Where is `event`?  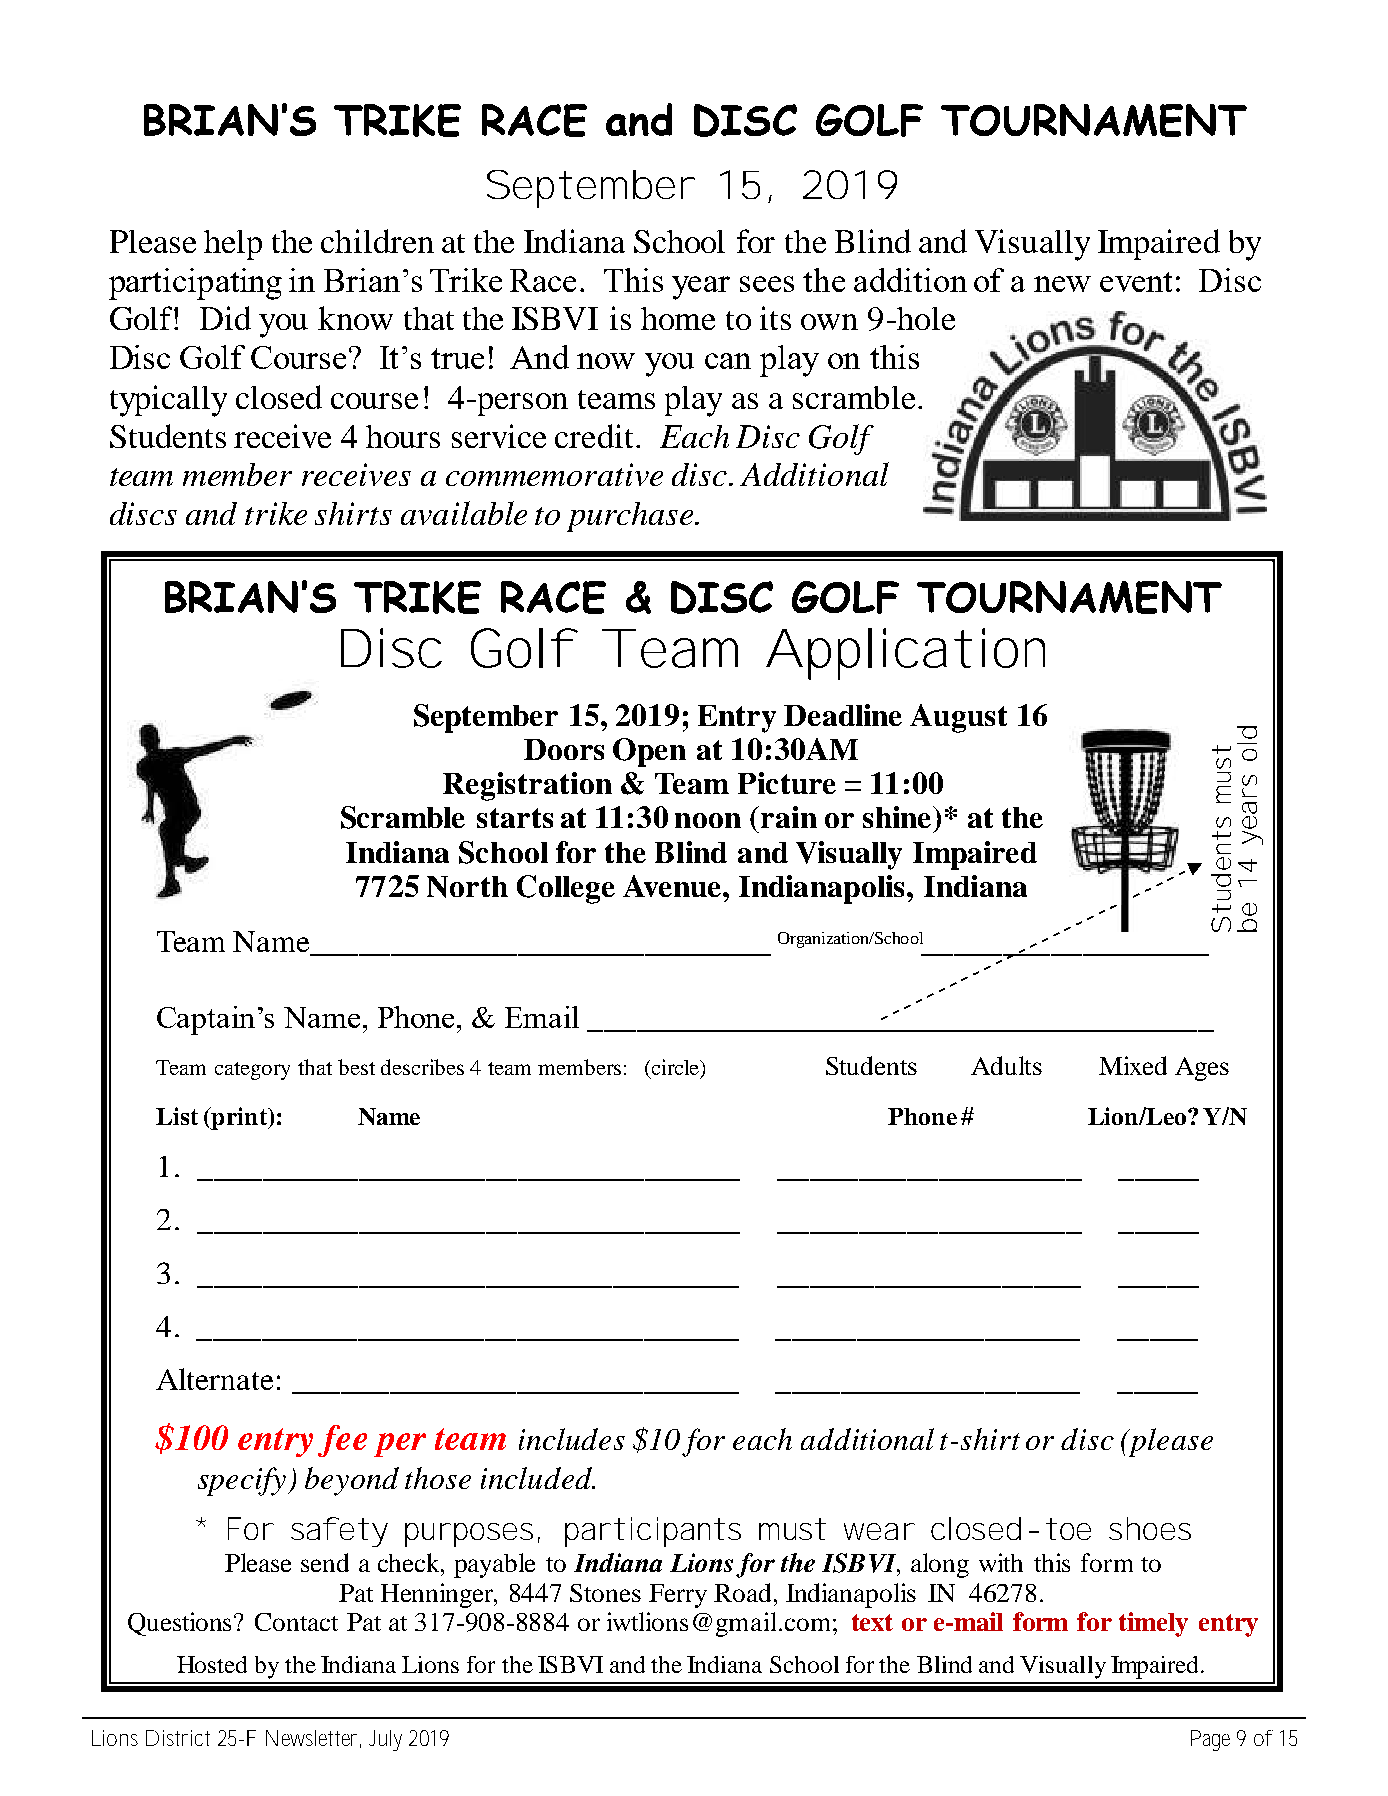 event is located at coordinates (1136, 282).
